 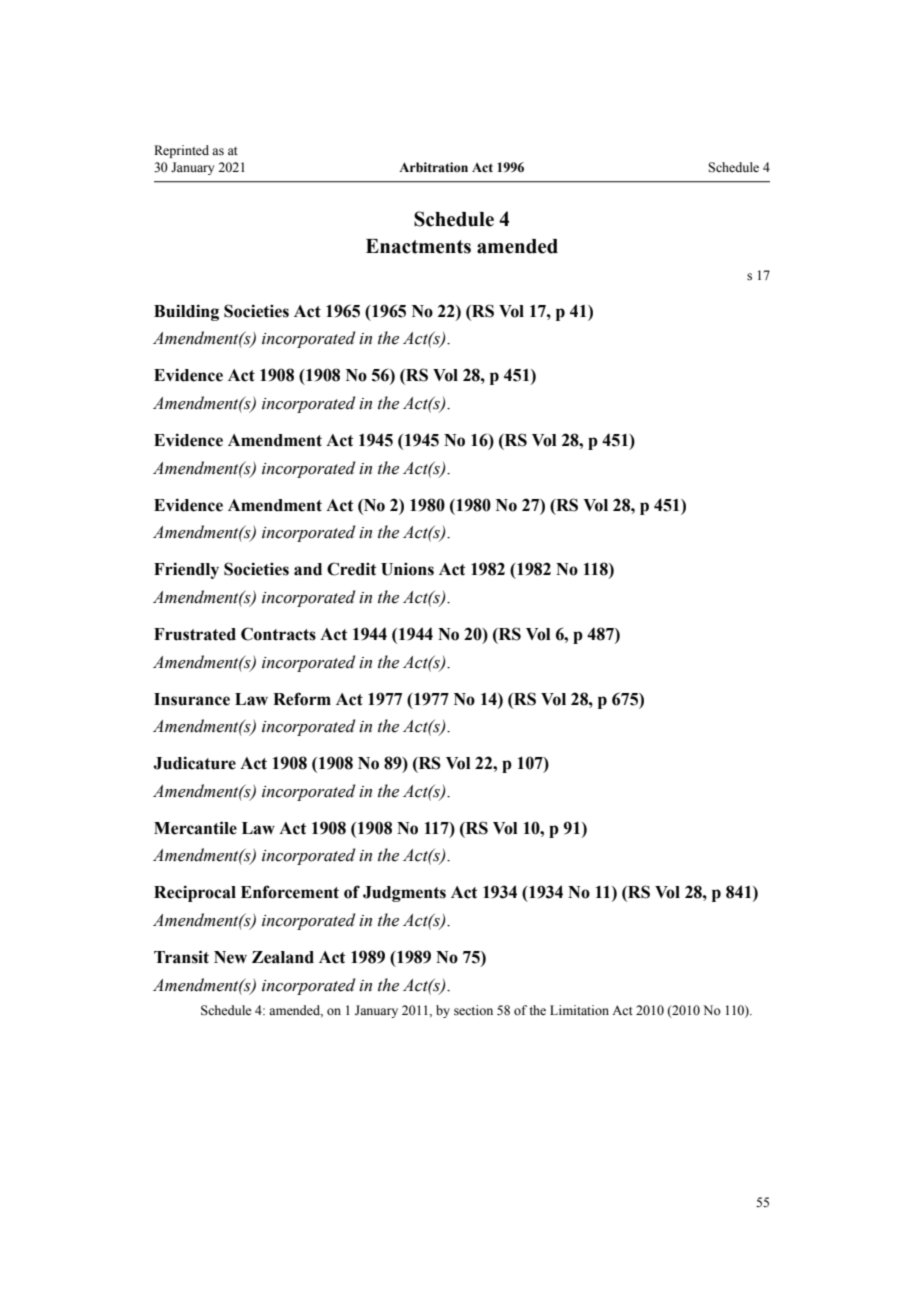 What do you see at coordinates (283, 957) in the image?
I see `Zealand` at bounding box center [283, 957].
